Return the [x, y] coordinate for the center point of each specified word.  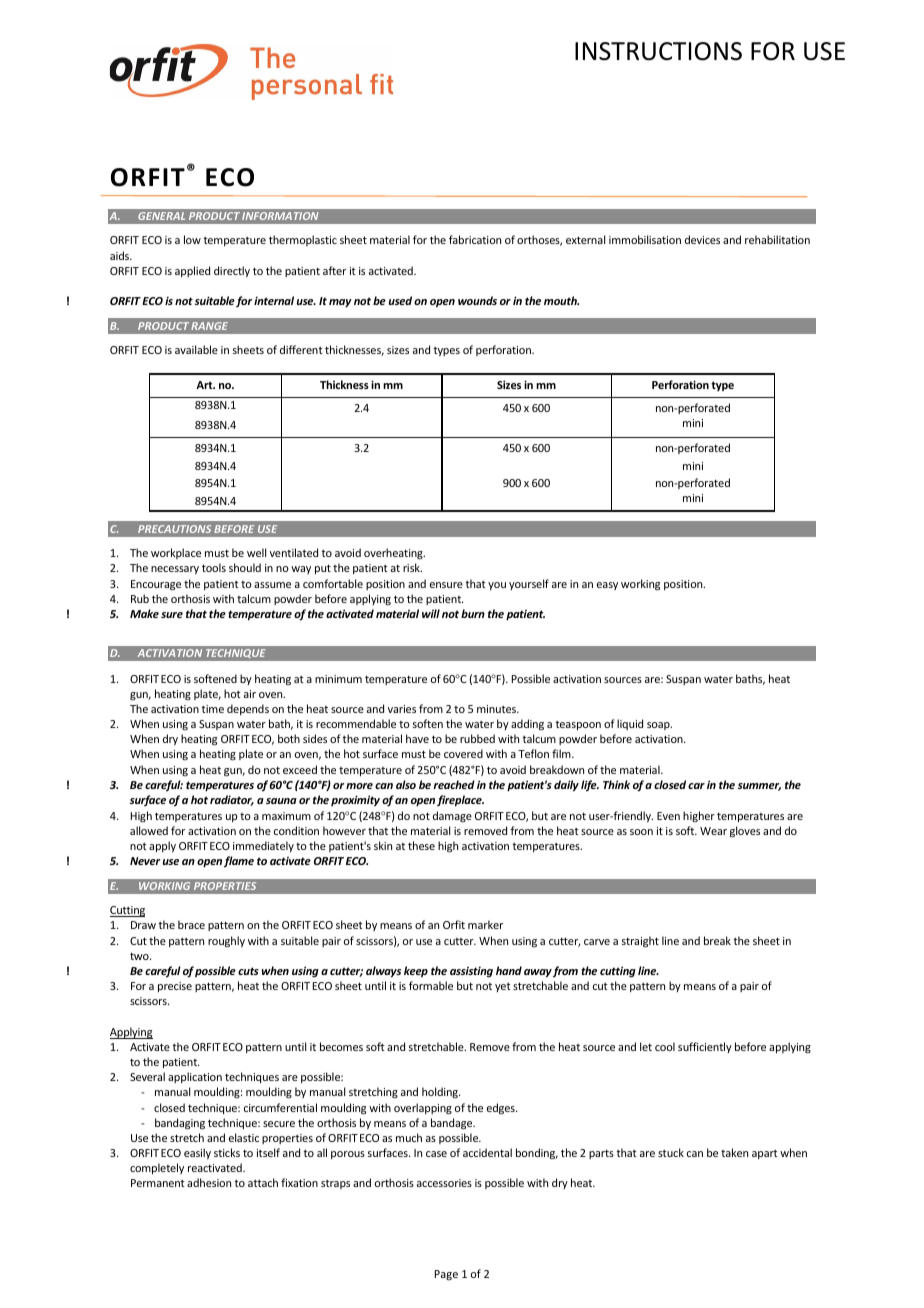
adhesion [209, 1182]
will [431, 613]
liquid [630, 724]
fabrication [475, 239]
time [212, 709]
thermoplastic [303, 240]
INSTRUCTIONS [658, 51]
